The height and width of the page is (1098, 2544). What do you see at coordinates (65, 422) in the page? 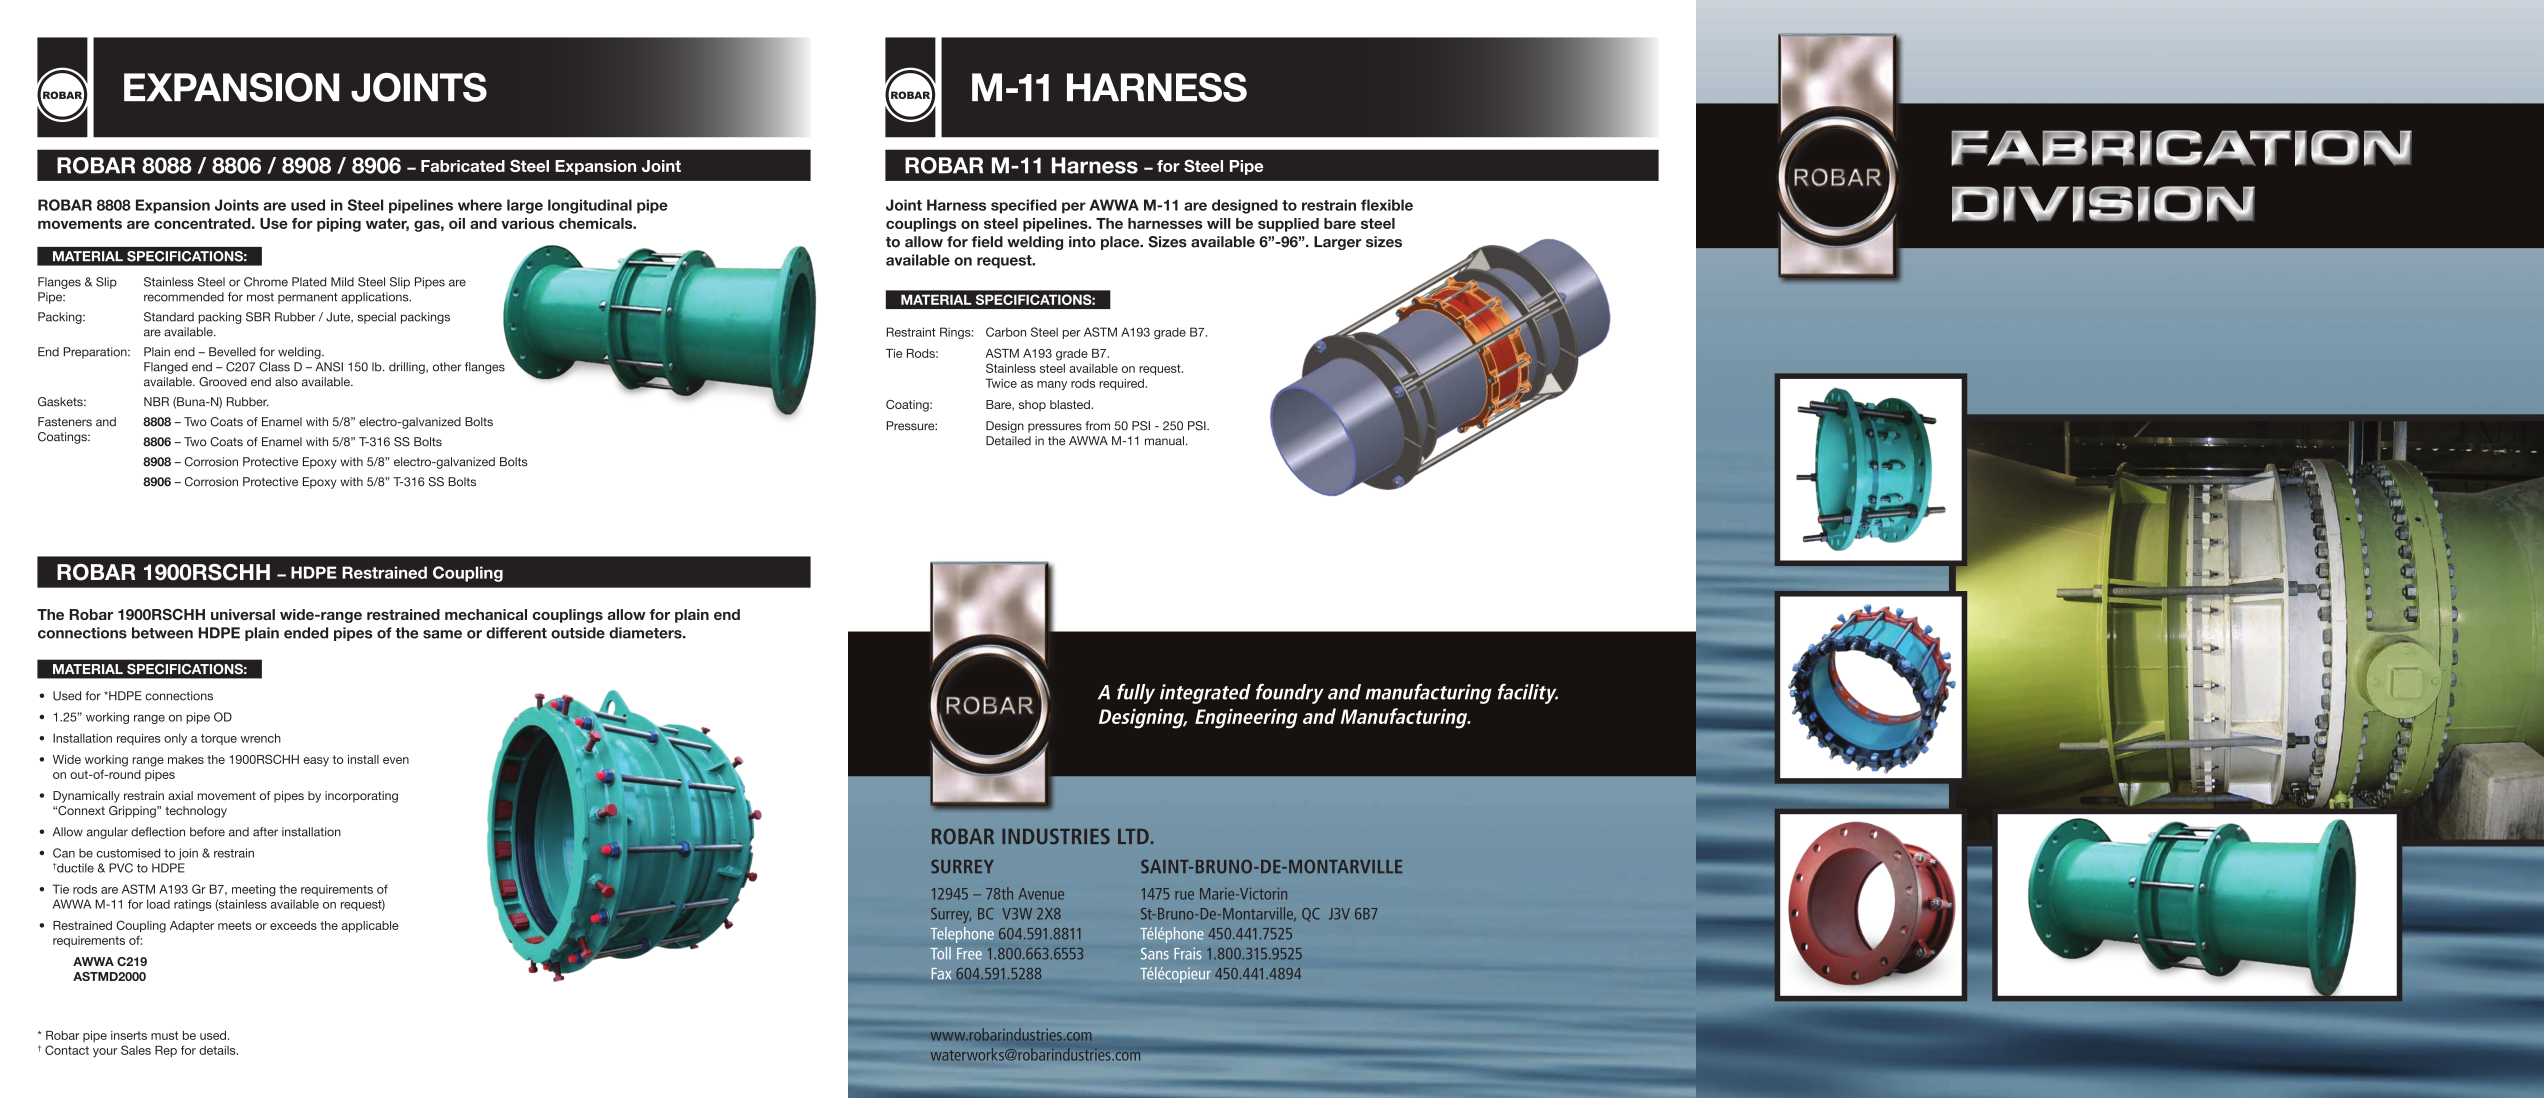
I see `Fasteners` at bounding box center [65, 422].
